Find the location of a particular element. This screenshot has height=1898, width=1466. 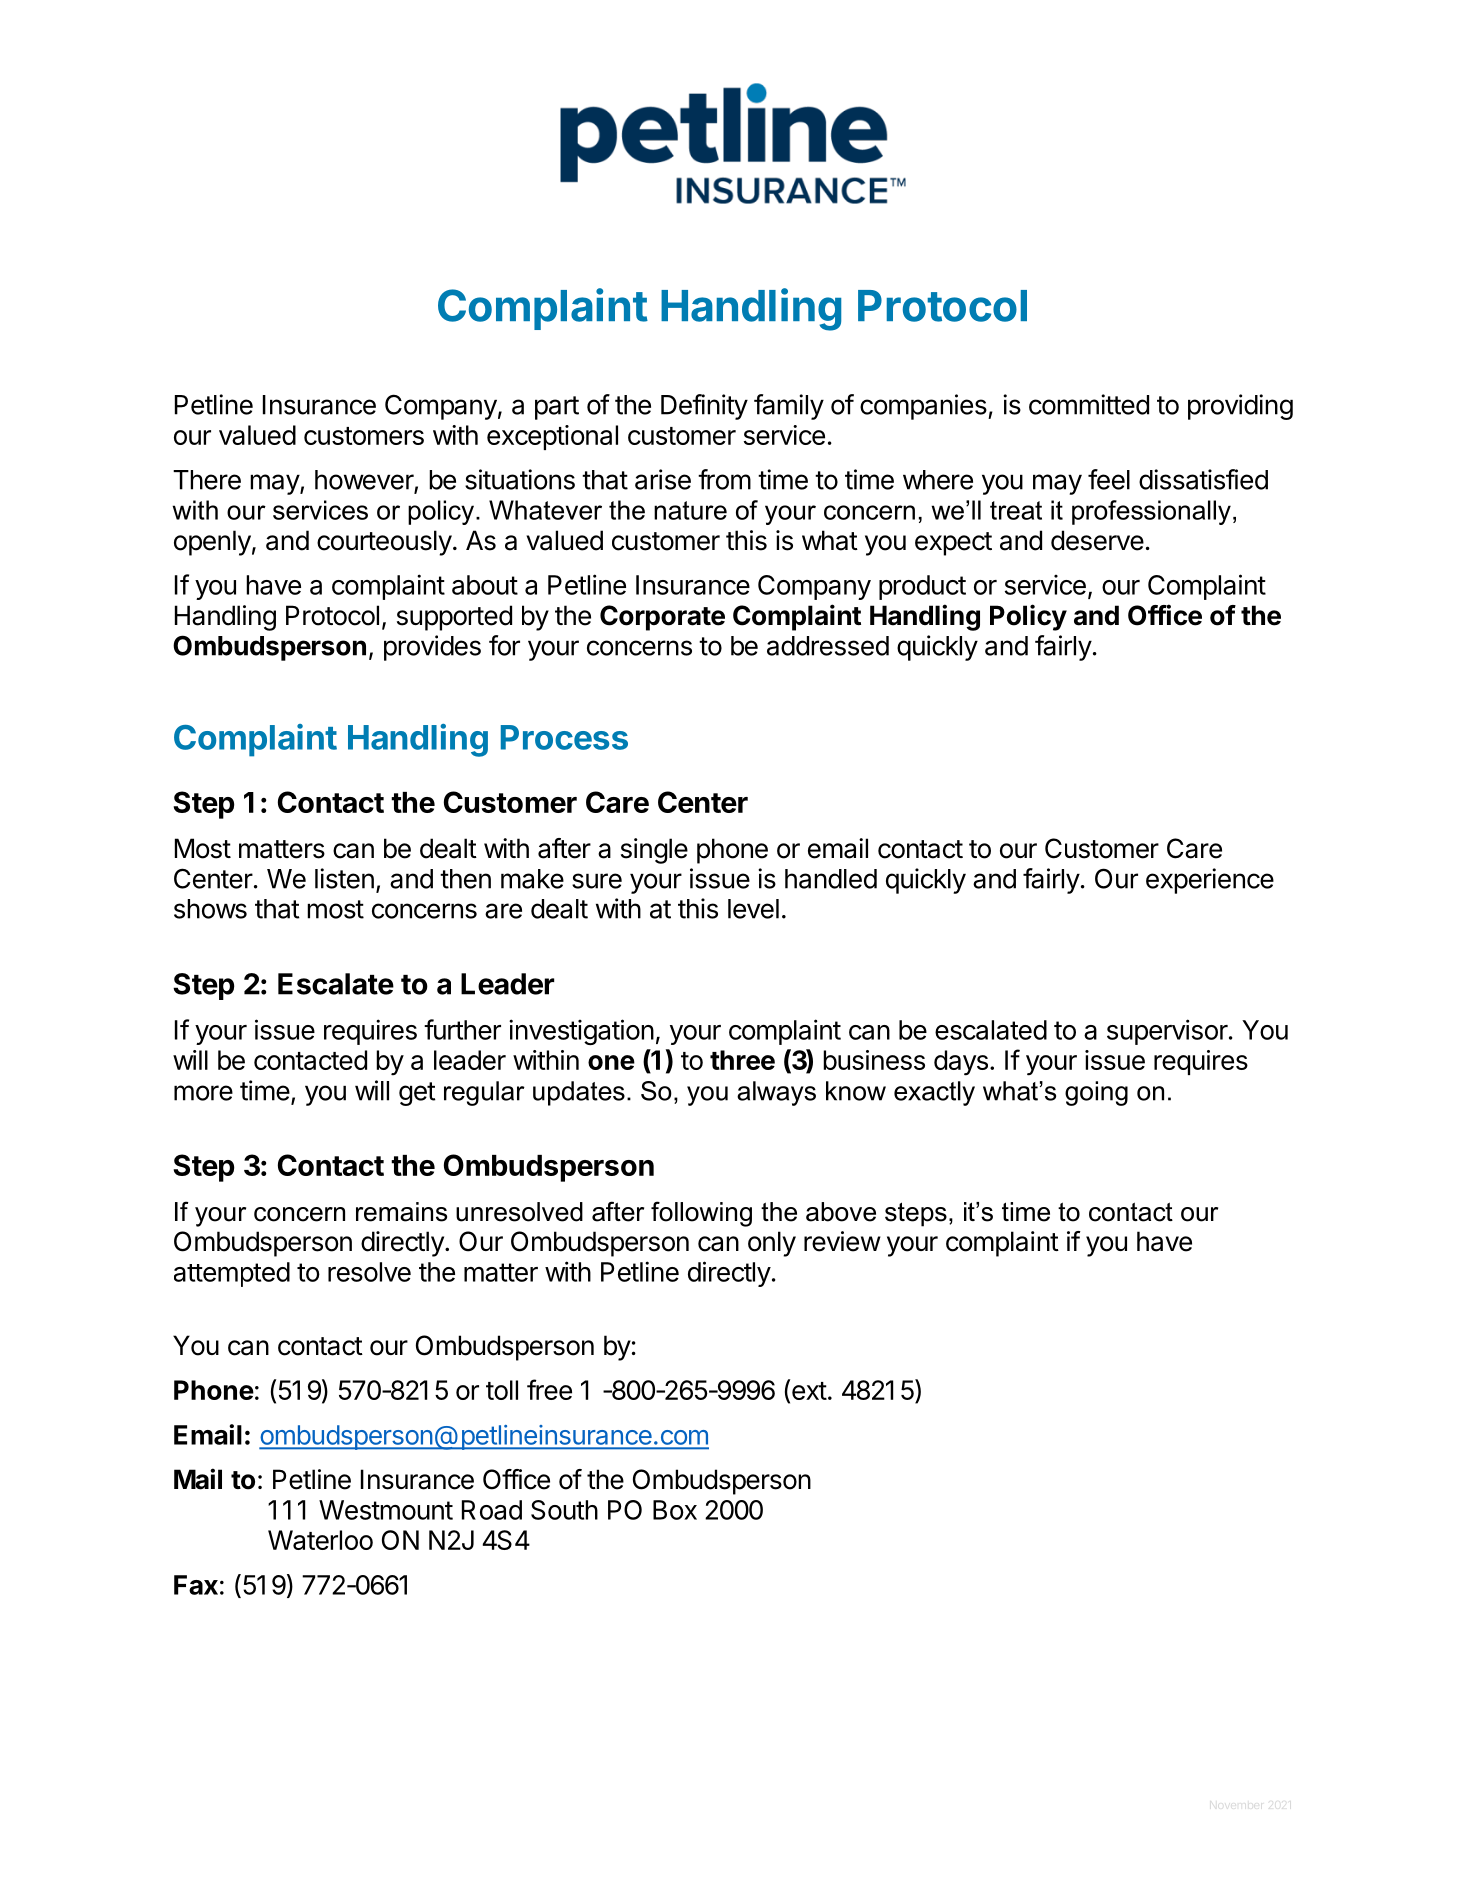

Waterloo is located at coordinates (320, 1540).
